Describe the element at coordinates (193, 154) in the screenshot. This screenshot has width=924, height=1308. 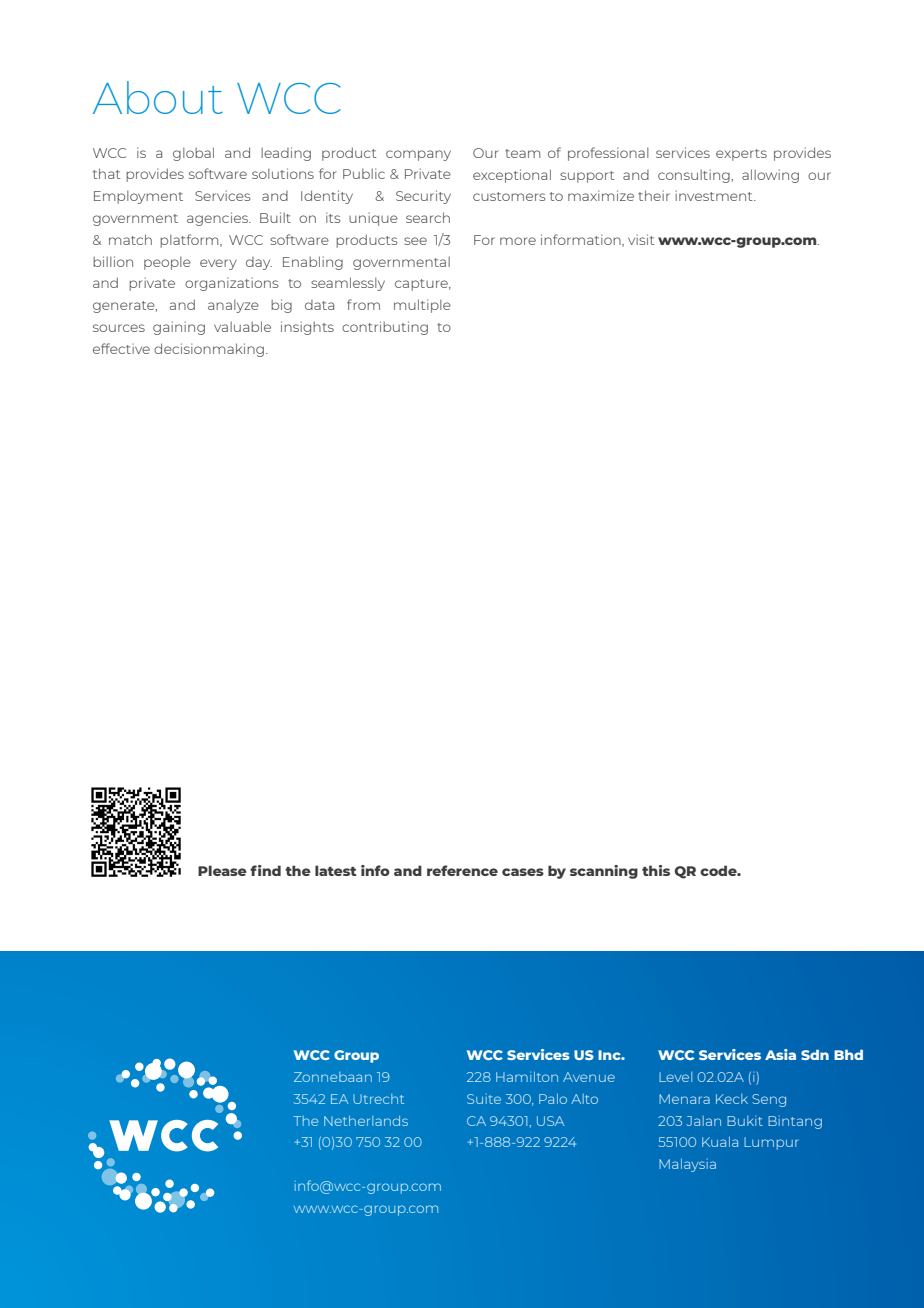
I see `global` at that location.
